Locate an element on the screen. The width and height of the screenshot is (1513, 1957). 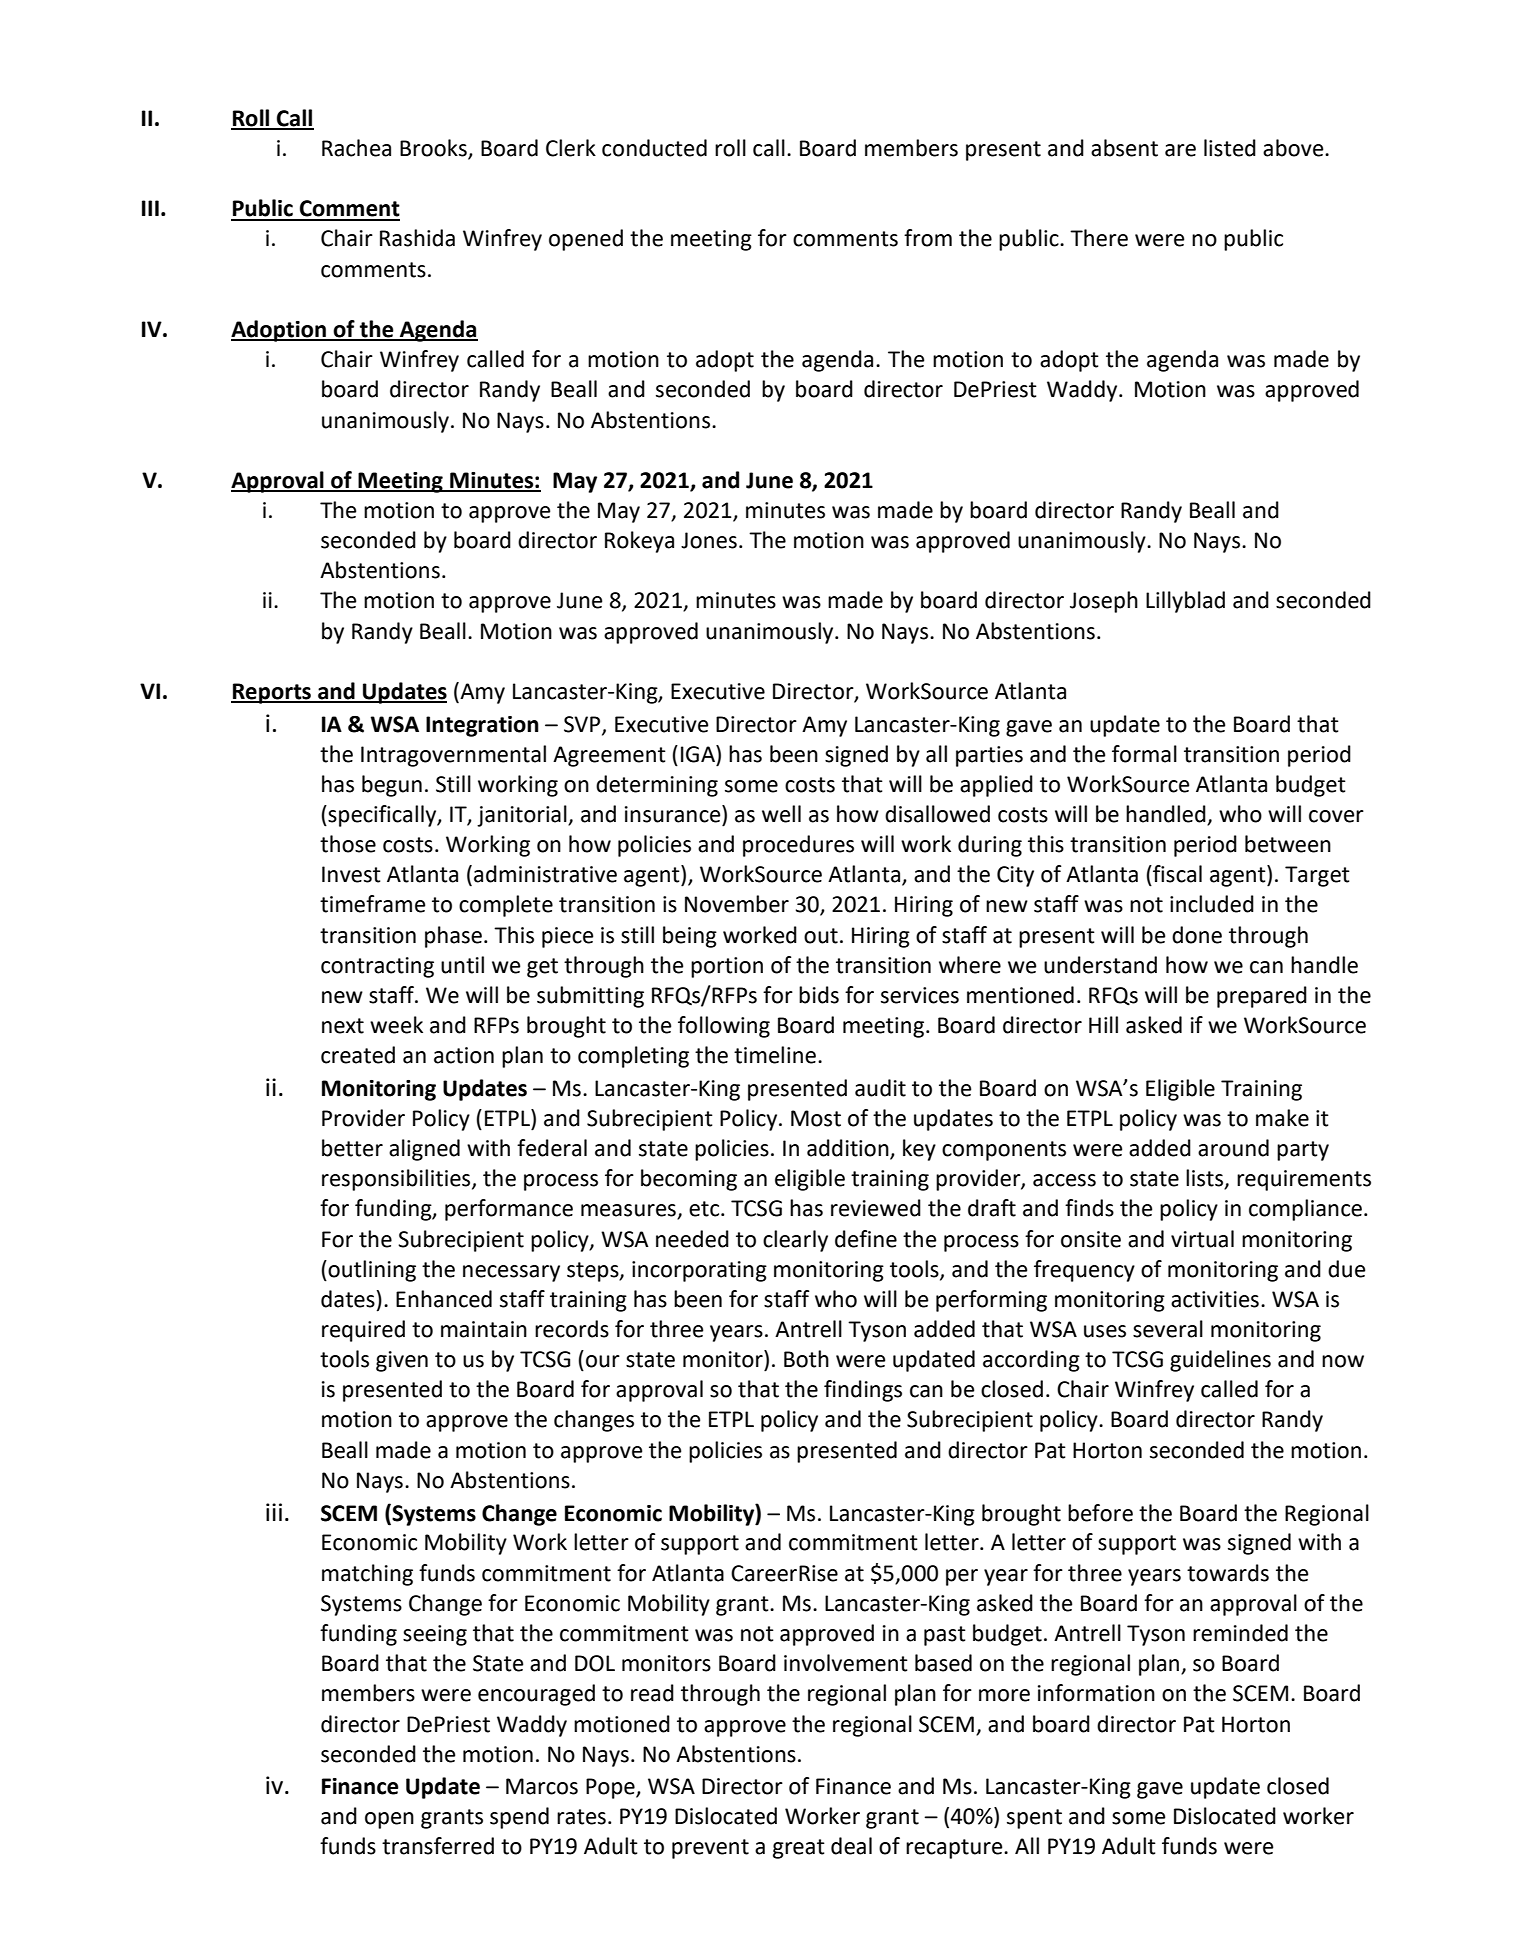
from is located at coordinates (928, 238).
